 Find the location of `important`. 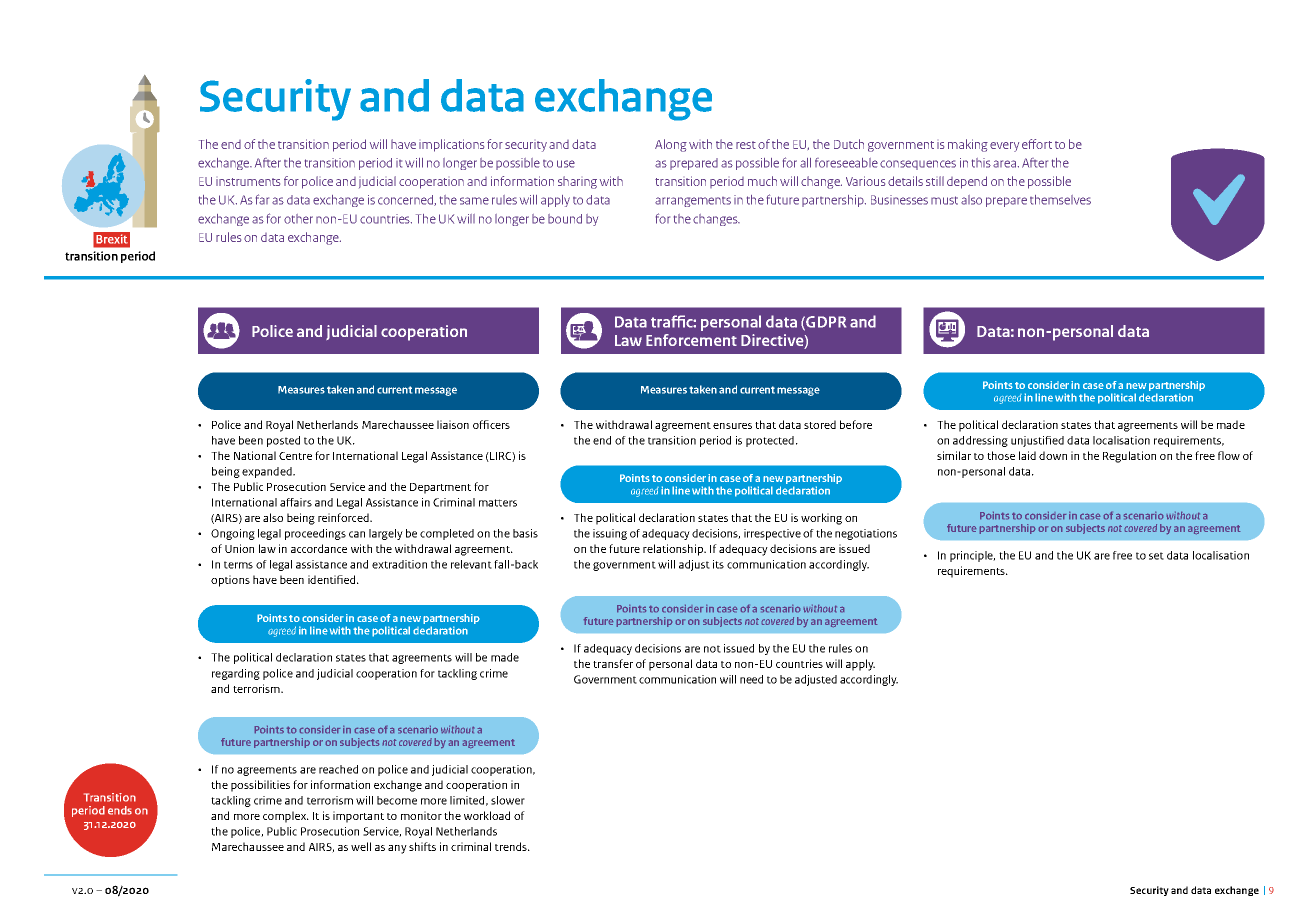

important is located at coordinates (358, 817).
